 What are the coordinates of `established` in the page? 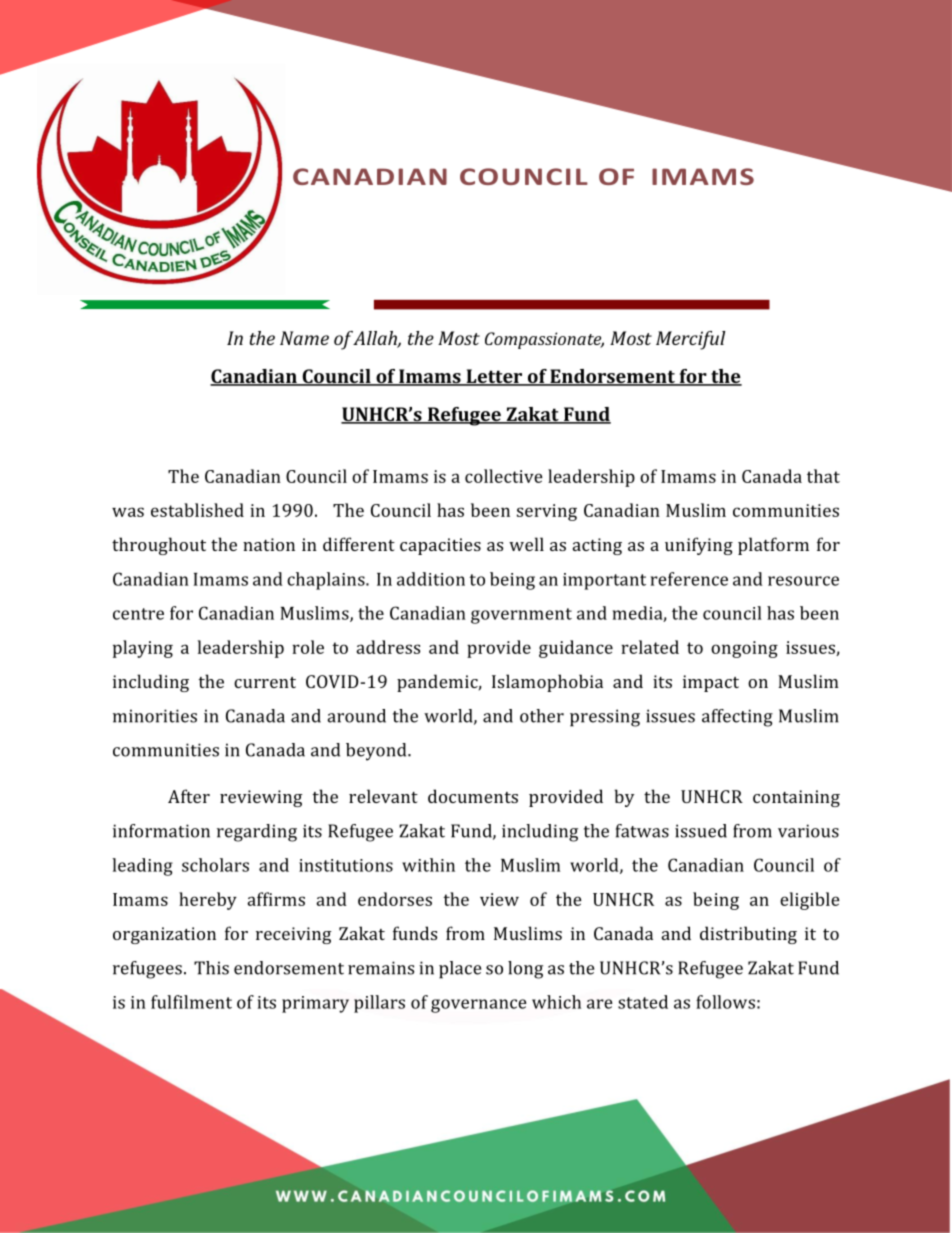 It's located at (197, 510).
